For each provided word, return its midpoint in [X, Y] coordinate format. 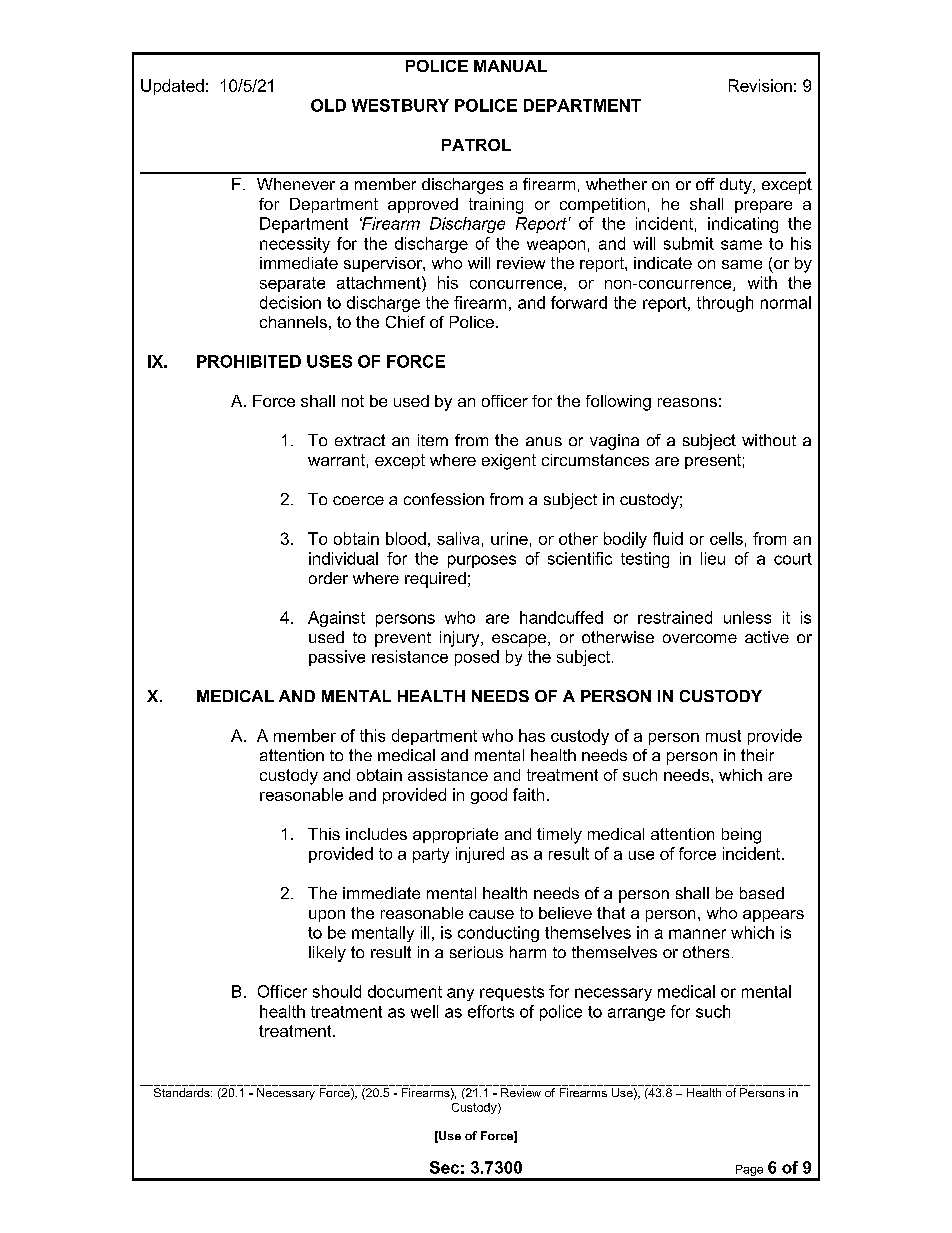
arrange [636, 1014]
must [723, 736]
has [532, 735]
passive [337, 658]
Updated [172, 87]
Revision [760, 85]
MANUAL [510, 66]
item [433, 440]
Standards [183, 1092]
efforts [491, 1011]
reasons [687, 402]
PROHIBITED [249, 361]
